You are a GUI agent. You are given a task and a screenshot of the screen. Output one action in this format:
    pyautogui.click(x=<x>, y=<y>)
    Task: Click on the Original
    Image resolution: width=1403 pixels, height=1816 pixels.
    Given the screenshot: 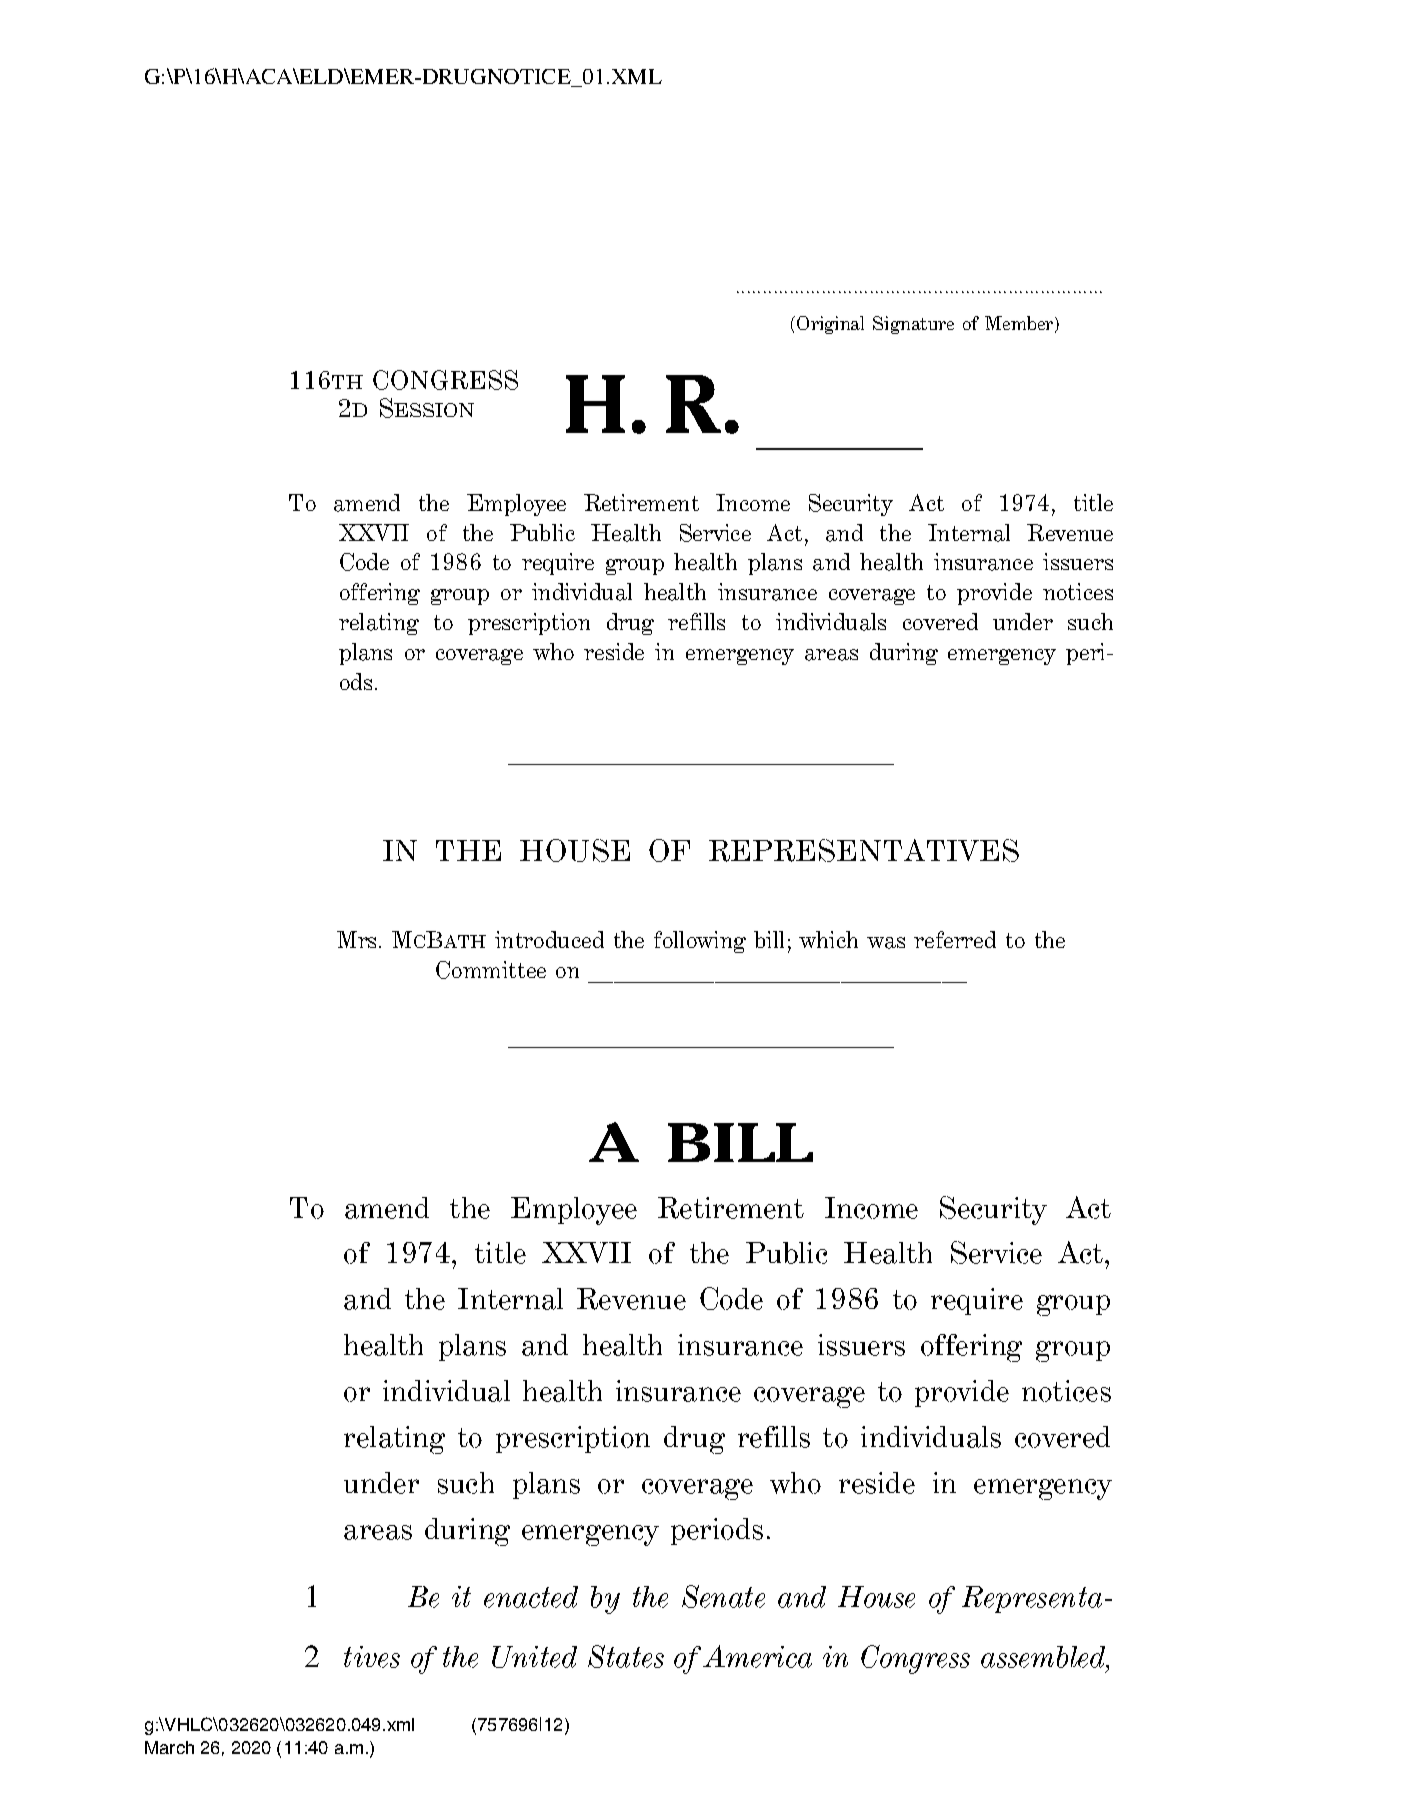 What is the action you would take?
    pyautogui.click(x=830, y=325)
